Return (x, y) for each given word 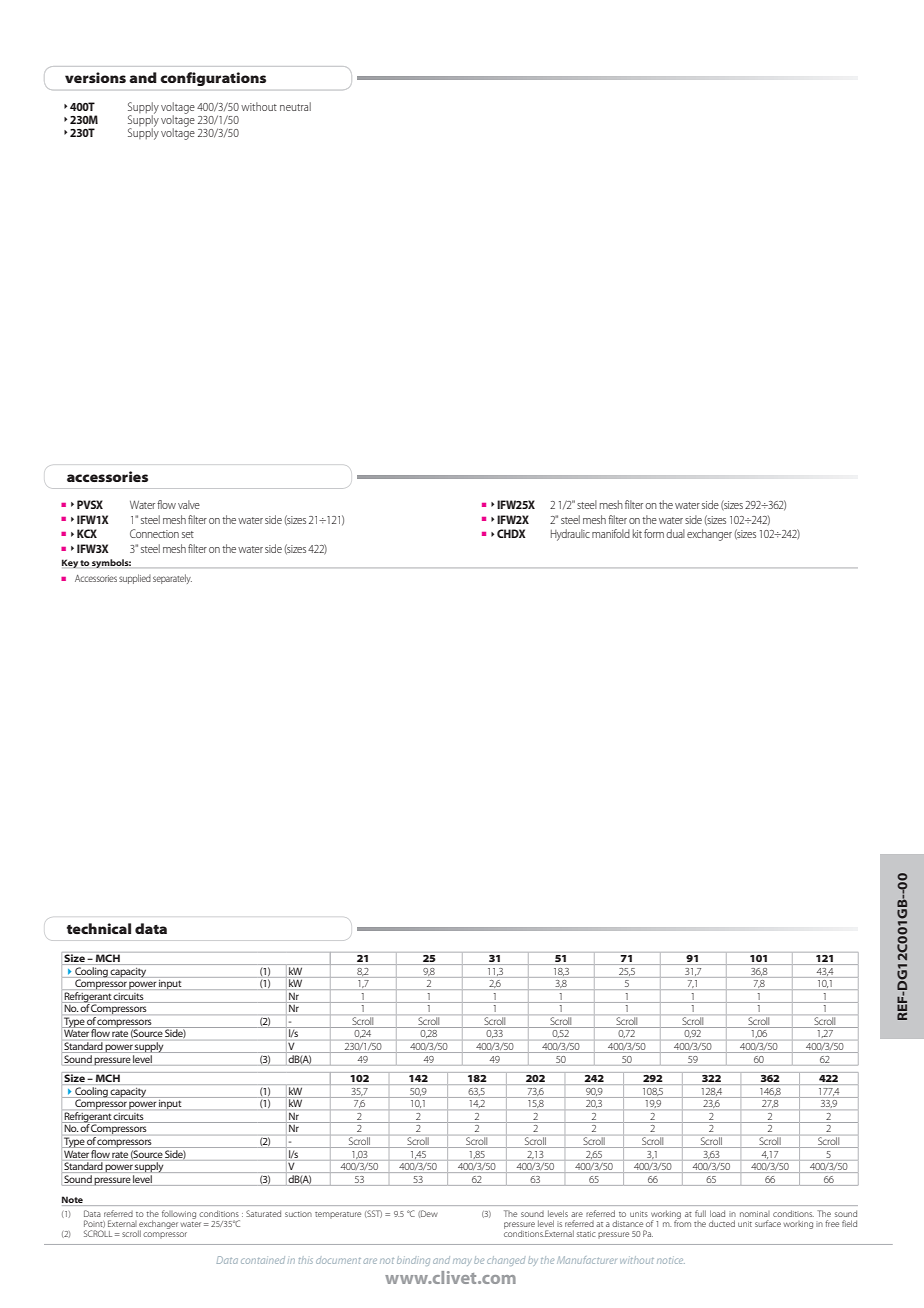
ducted (722, 1223)
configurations (213, 79)
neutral (295, 106)
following (179, 1214)
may (462, 1262)
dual (675, 533)
